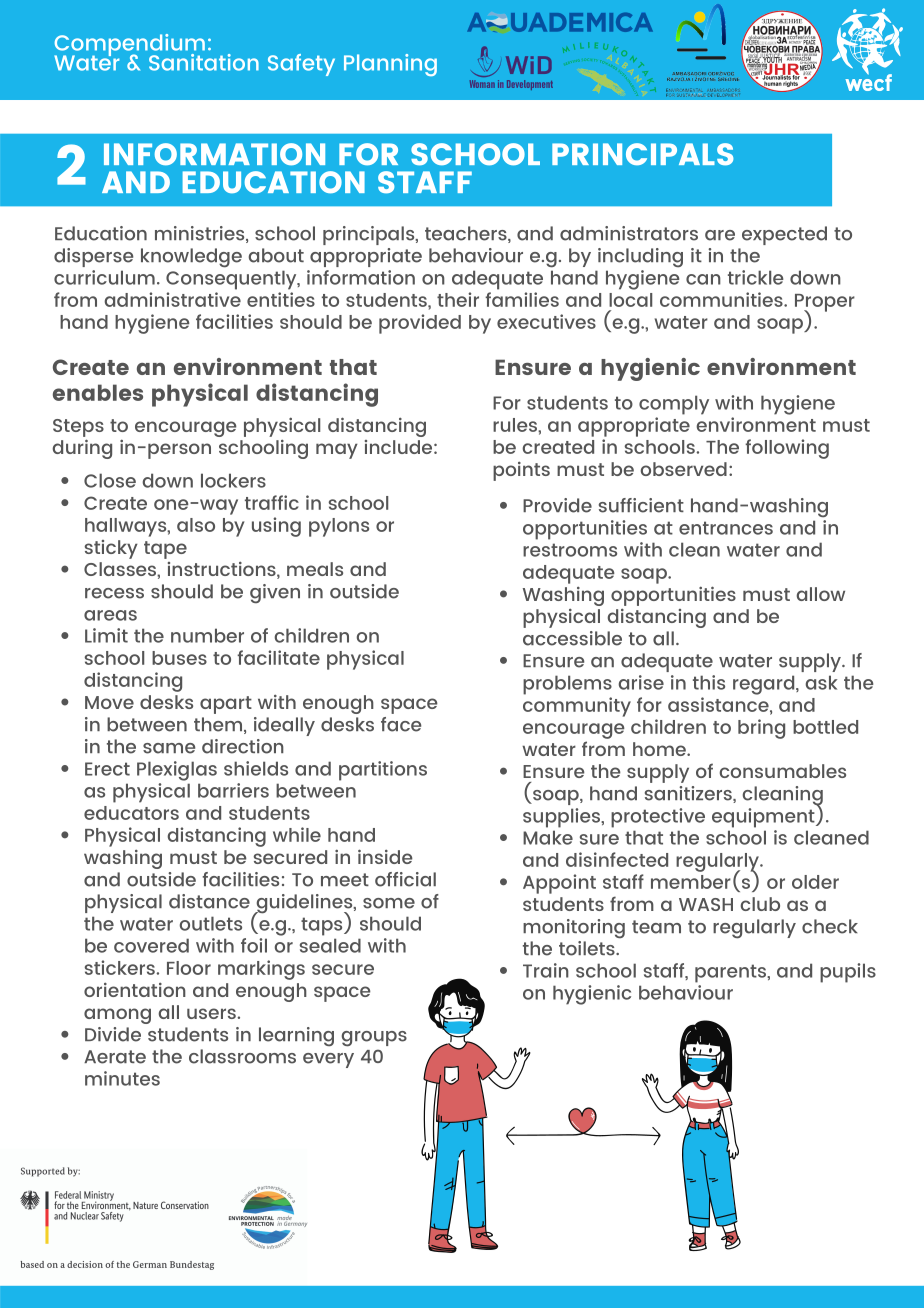 This document has height=1308, width=924. I want to click on communities, so click(722, 299).
